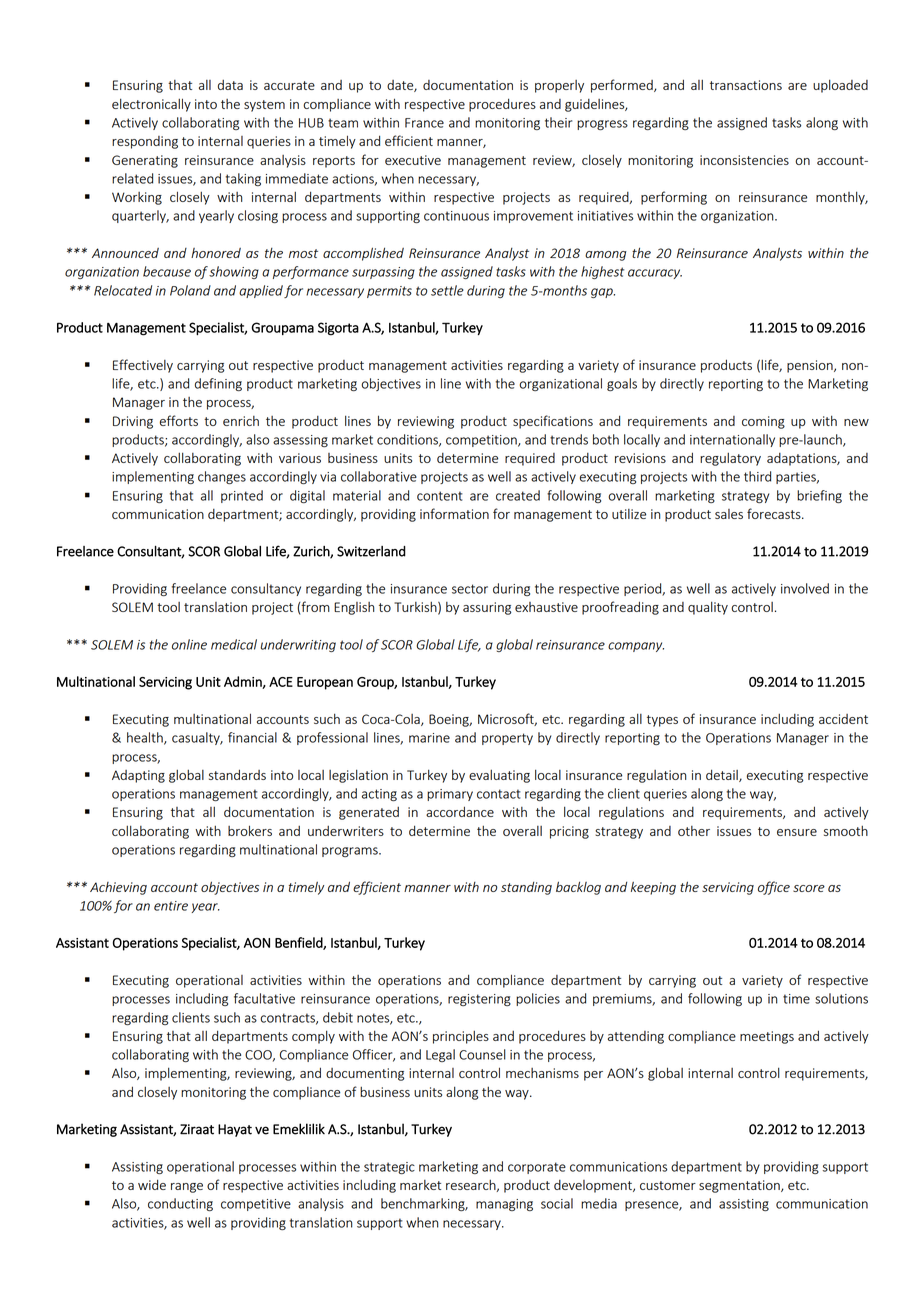 The height and width of the page is (1308, 924). What do you see at coordinates (757, 476) in the page?
I see `third` at bounding box center [757, 476].
